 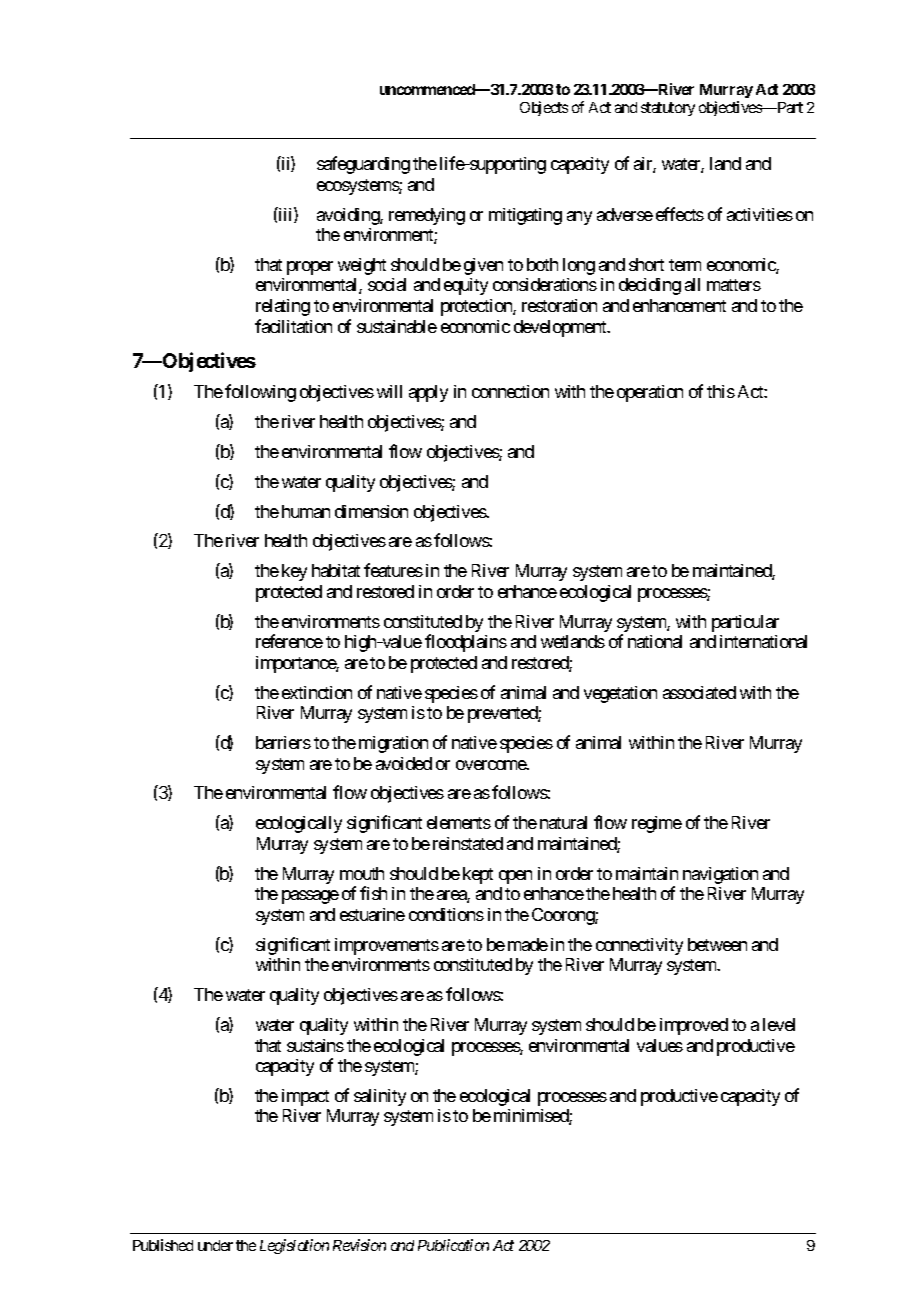 What do you see at coordinates (468, 843) in the screenshot?
I see `reinstated` at bounding box center [468, 843].
